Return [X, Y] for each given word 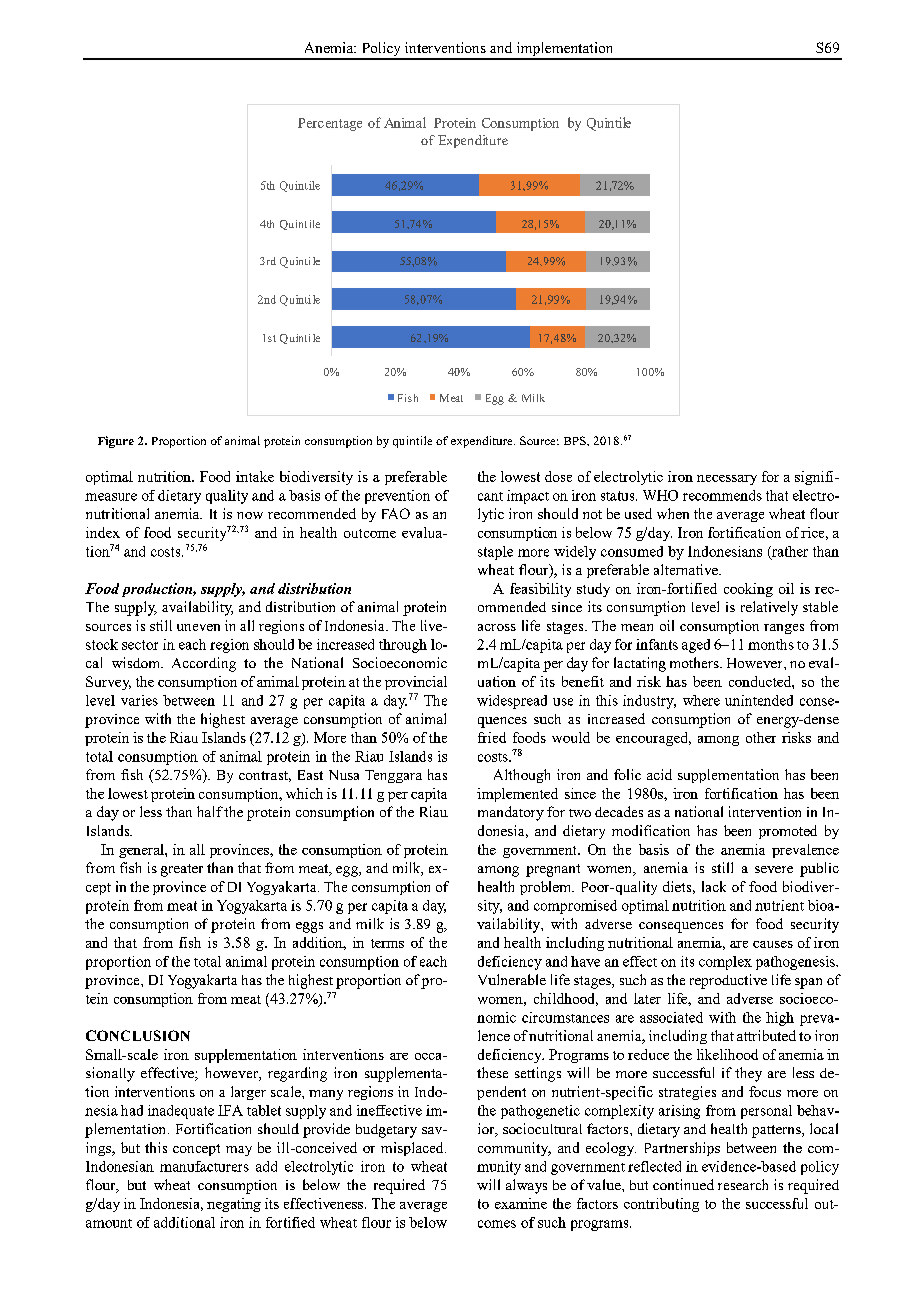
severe [774, 869]
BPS [576, 440]
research [743, 1184]
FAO [396, 513]
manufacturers [204, 1166]
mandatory [511, 813]
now [250, 515]
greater [182, 870]
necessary [727, 480]
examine [521, 1203]
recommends [722, 495]
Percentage [330, 124]
